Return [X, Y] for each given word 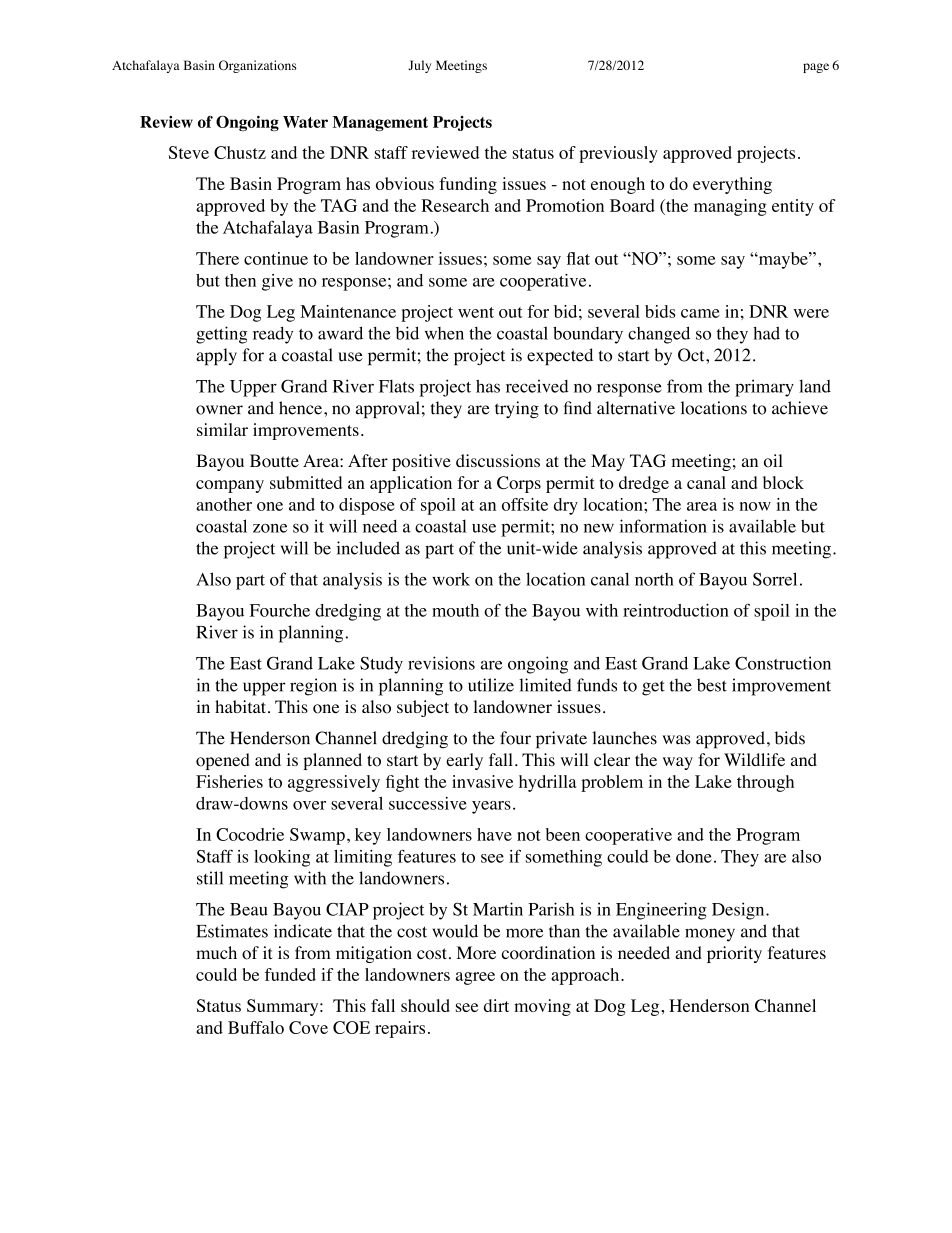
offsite [525, 504]
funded [290, 974]
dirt [496, 1005]
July [419, 66]
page [816, 68]
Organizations [258, 66]
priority [734, 954]
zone [270, 528]
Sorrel [775, 579]
